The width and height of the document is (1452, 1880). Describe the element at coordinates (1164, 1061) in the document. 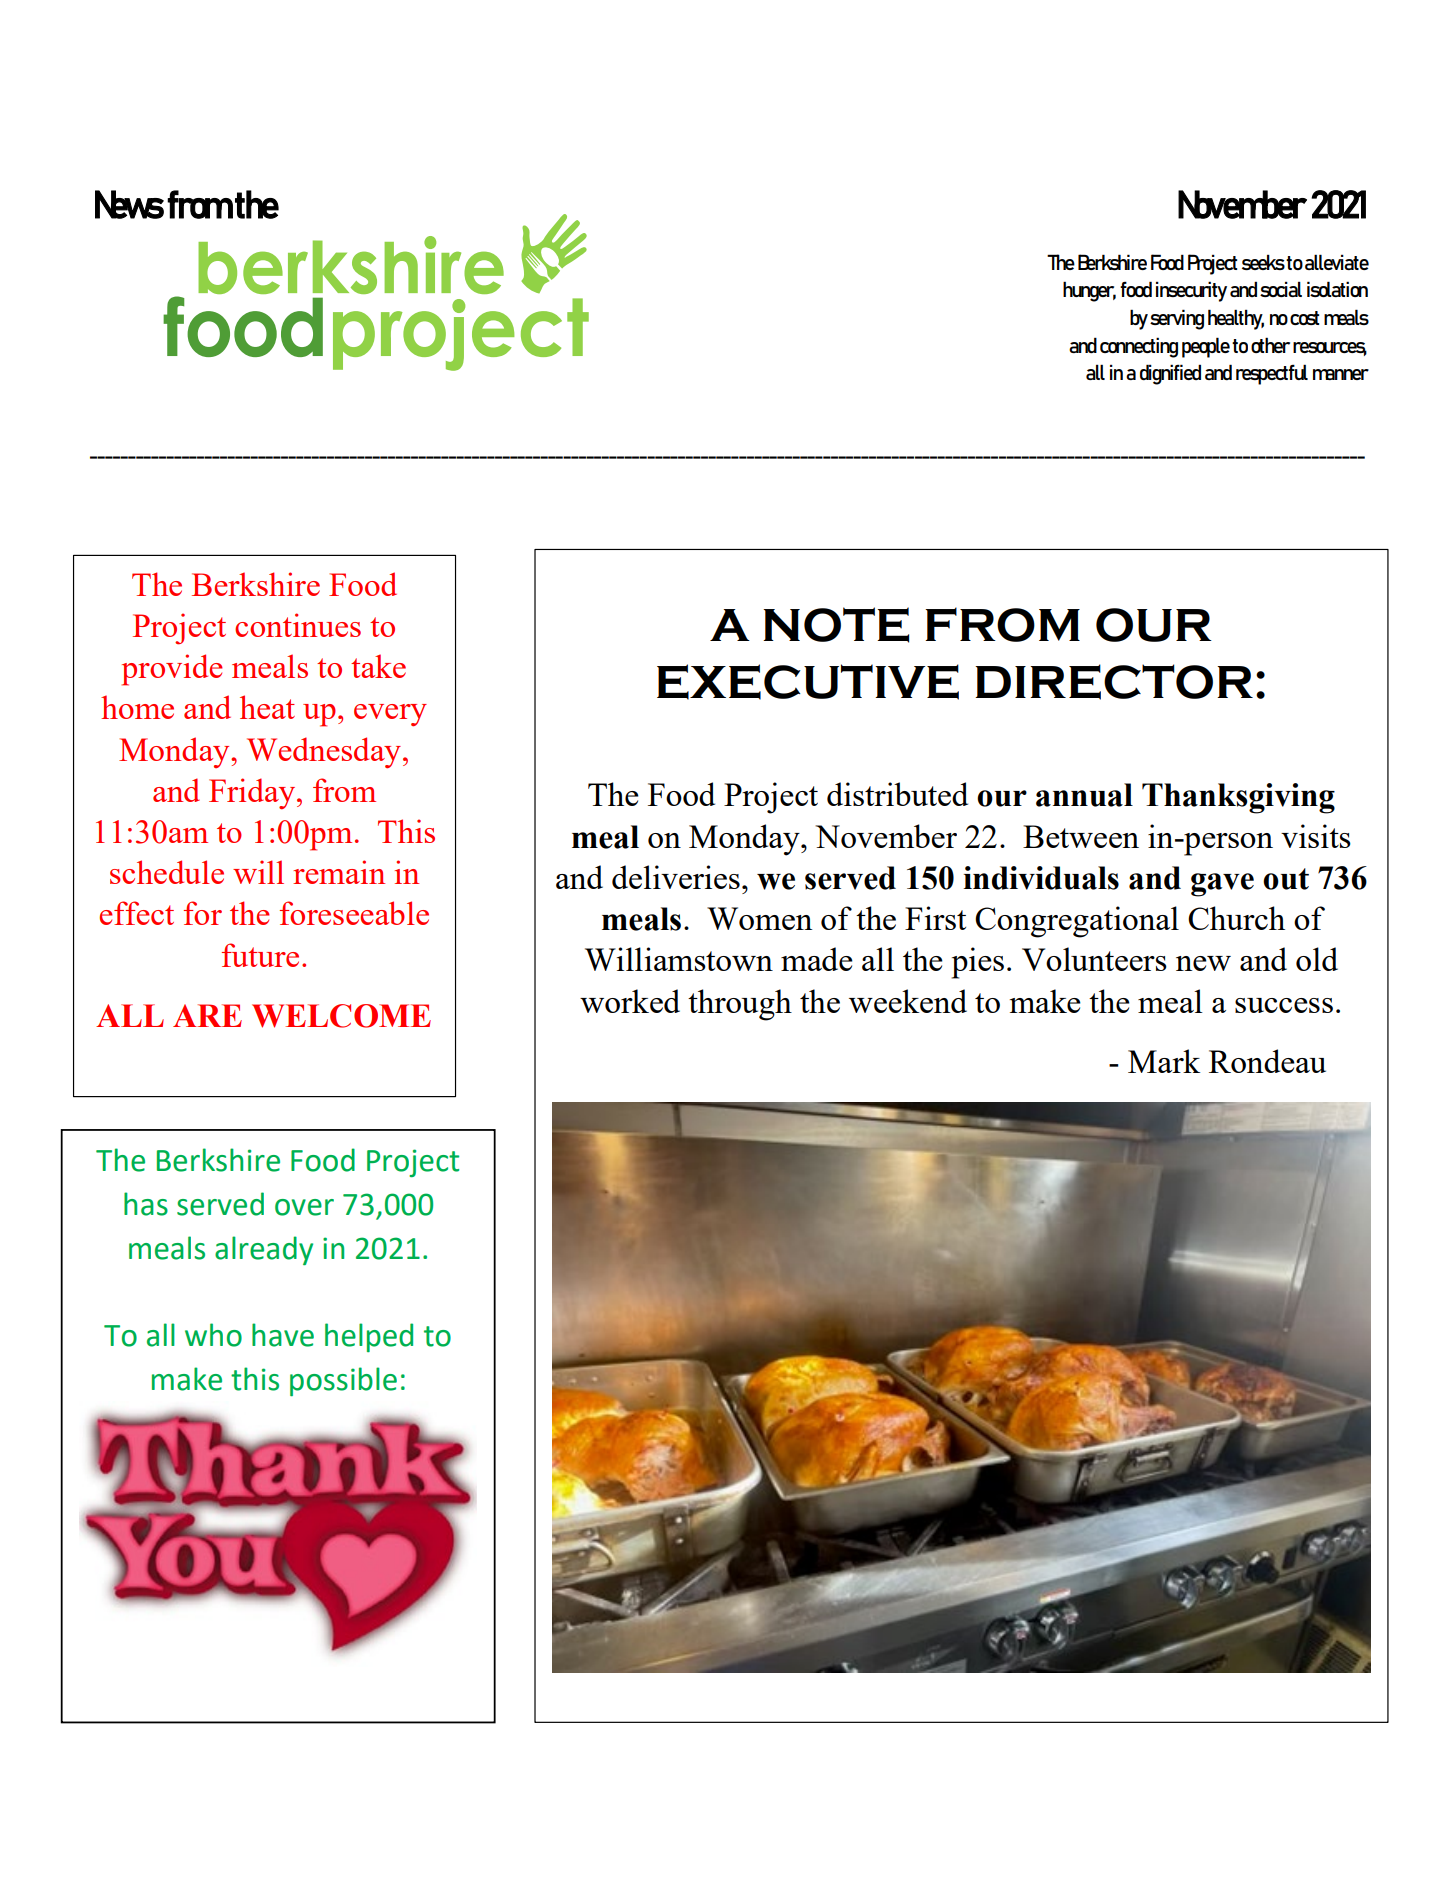

I see `Mark` at that location.
